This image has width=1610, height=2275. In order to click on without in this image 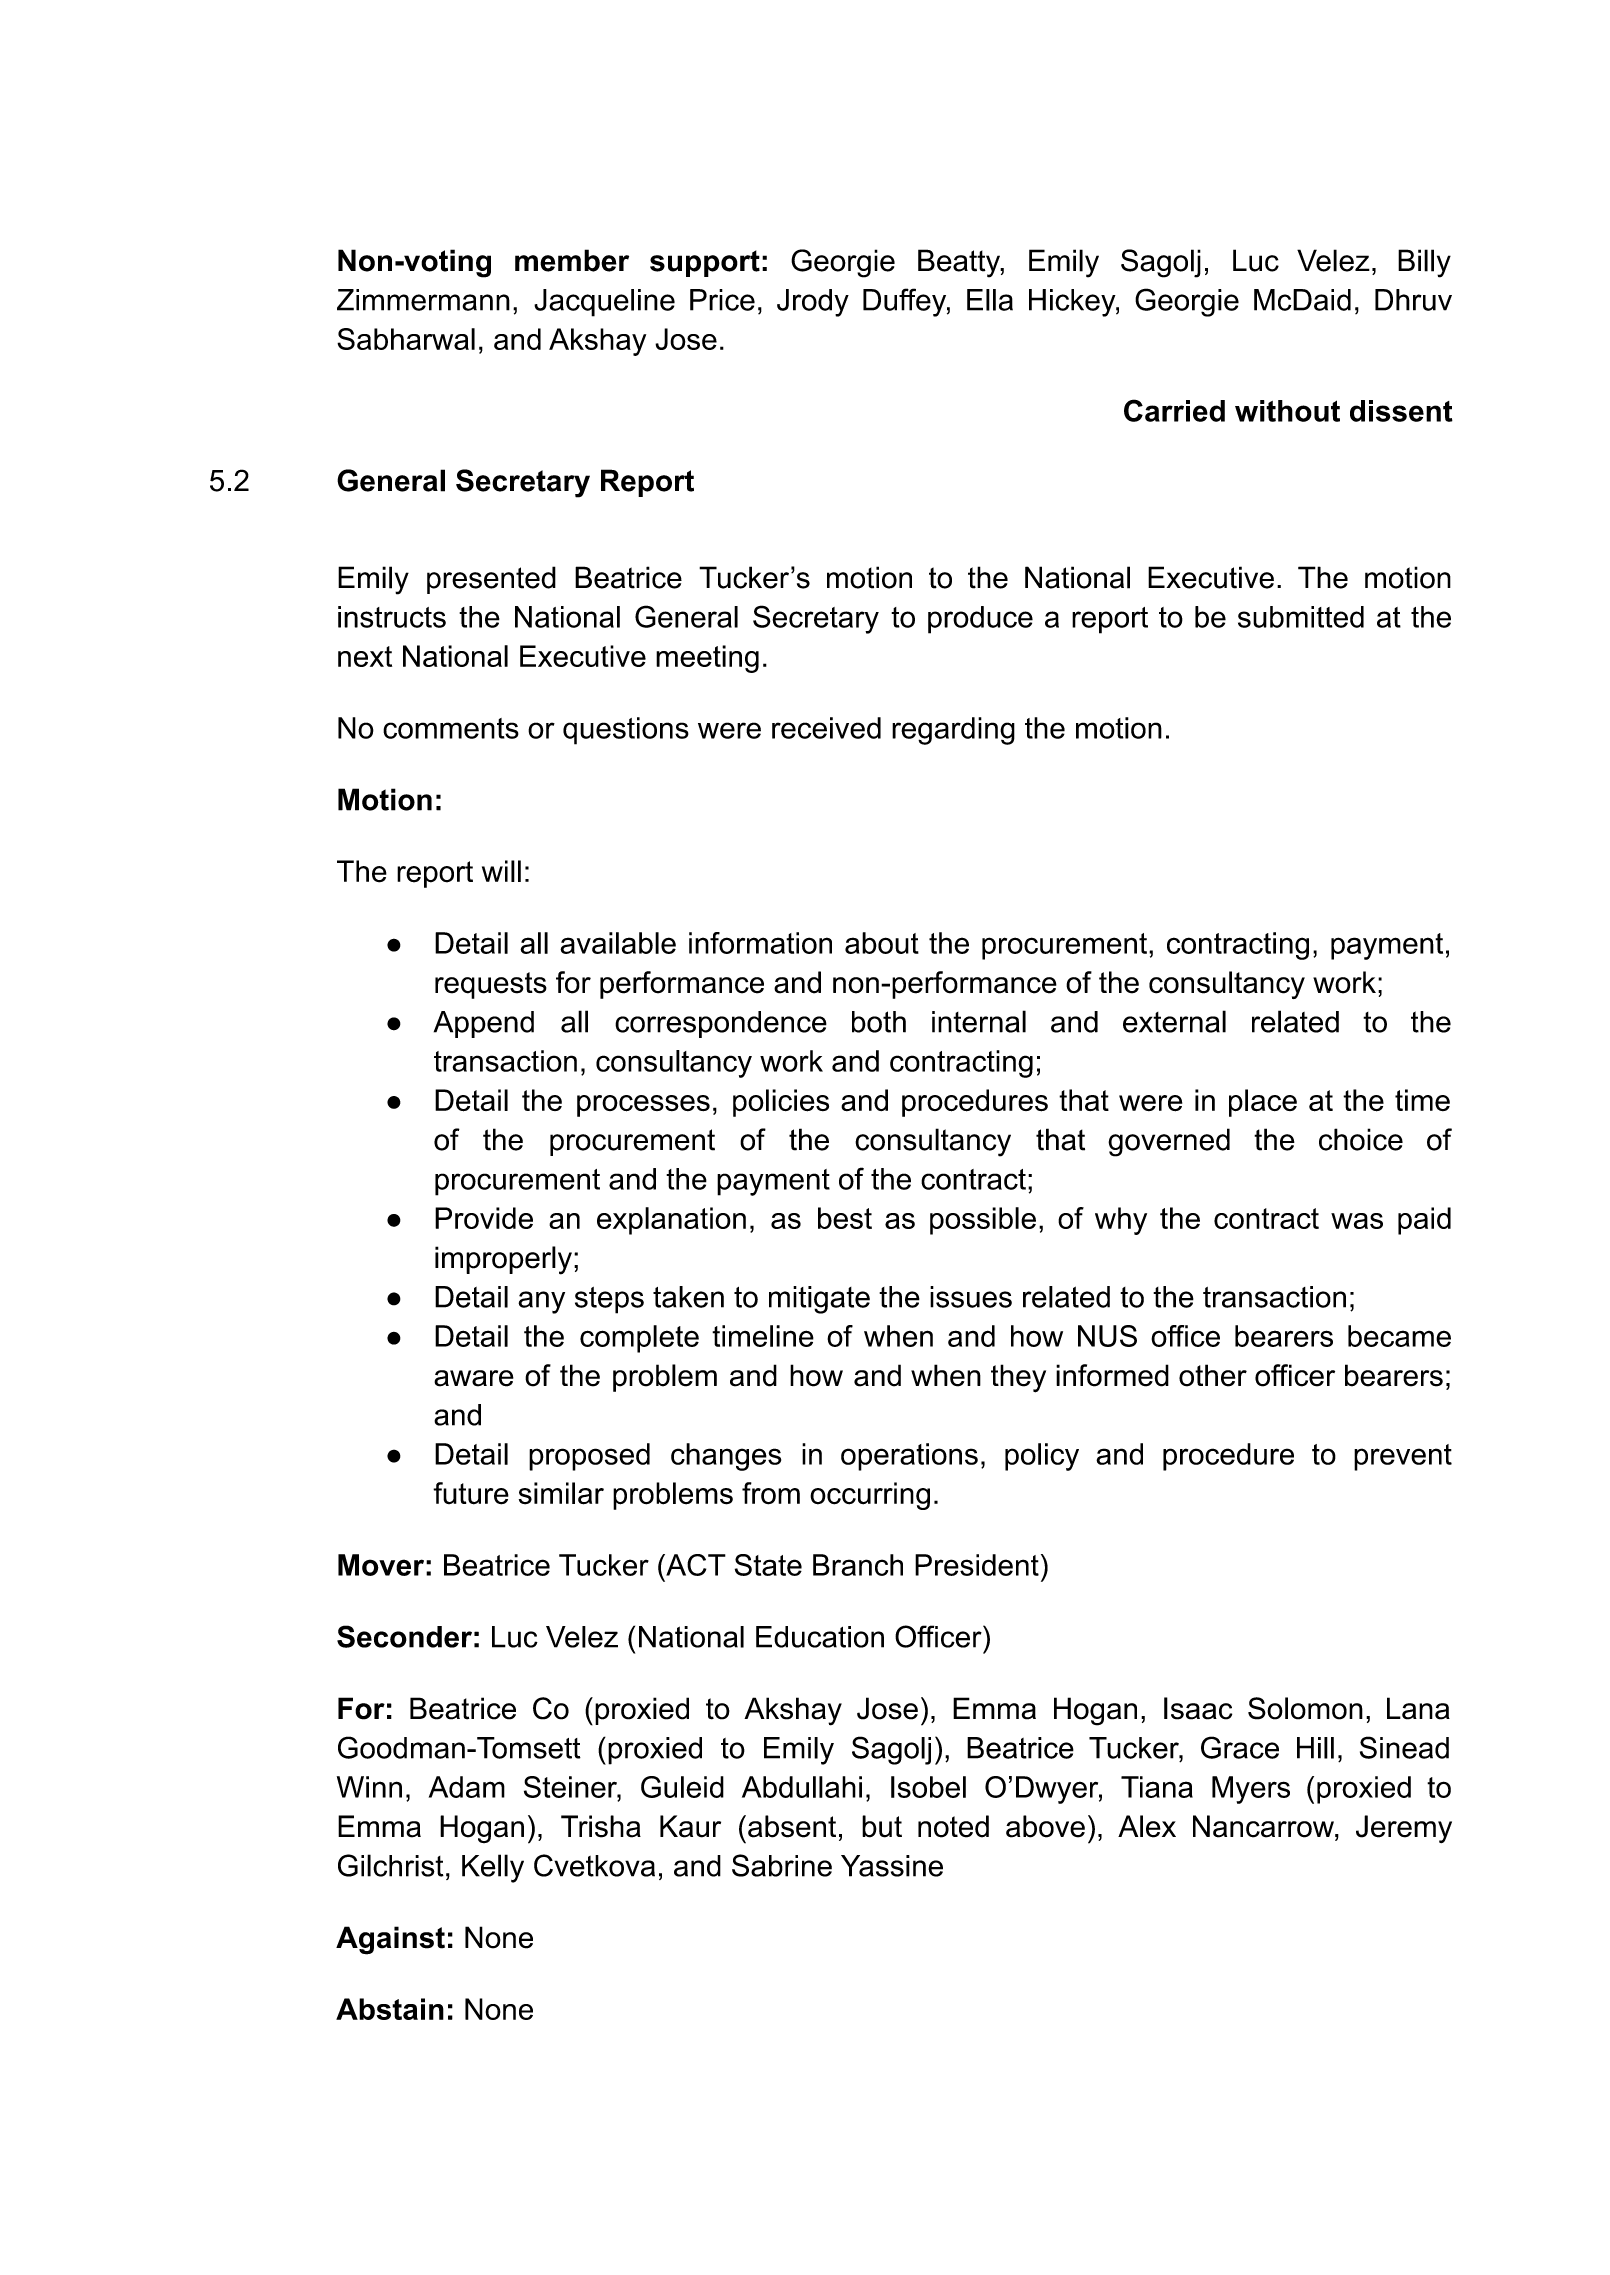, I will do `click(1287, 411)`.
